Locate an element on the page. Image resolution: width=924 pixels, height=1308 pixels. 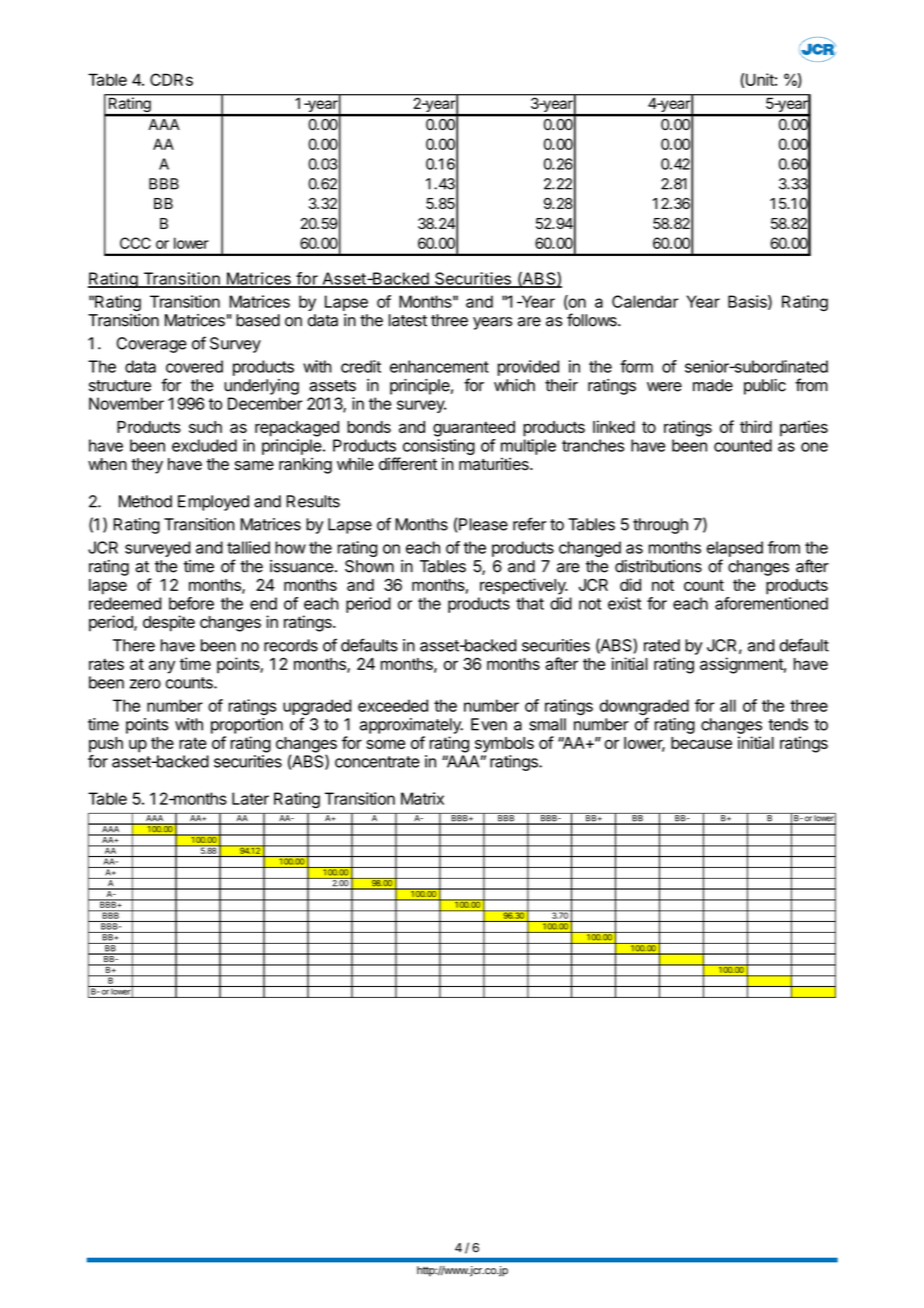
latest is located at coordinates (408, 320).
